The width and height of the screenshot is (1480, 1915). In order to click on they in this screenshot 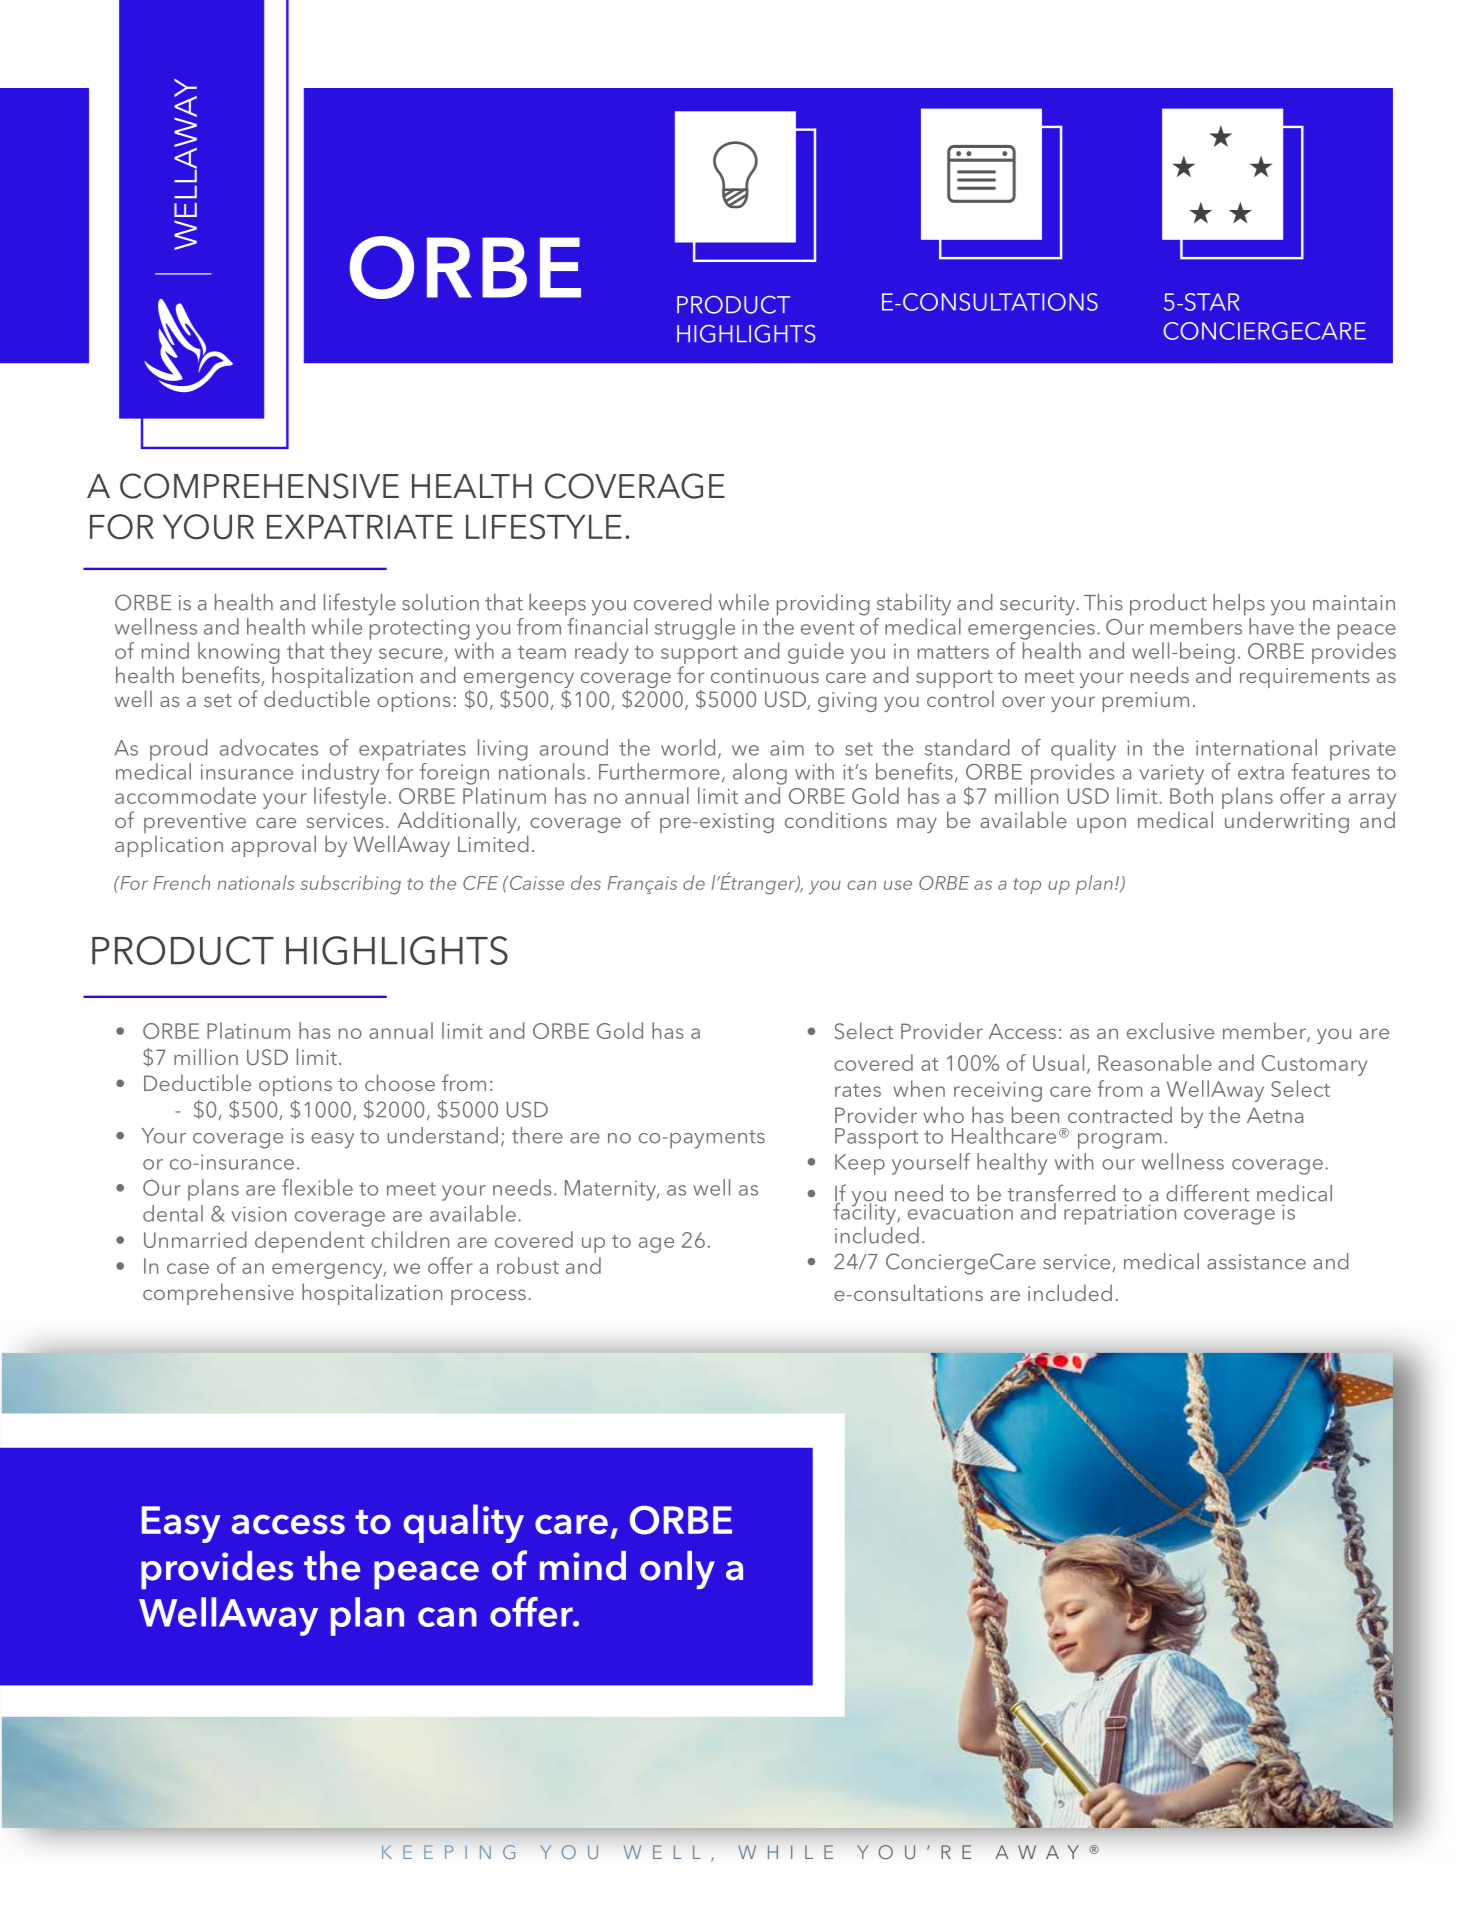, I will do `click(351, 653)`.
